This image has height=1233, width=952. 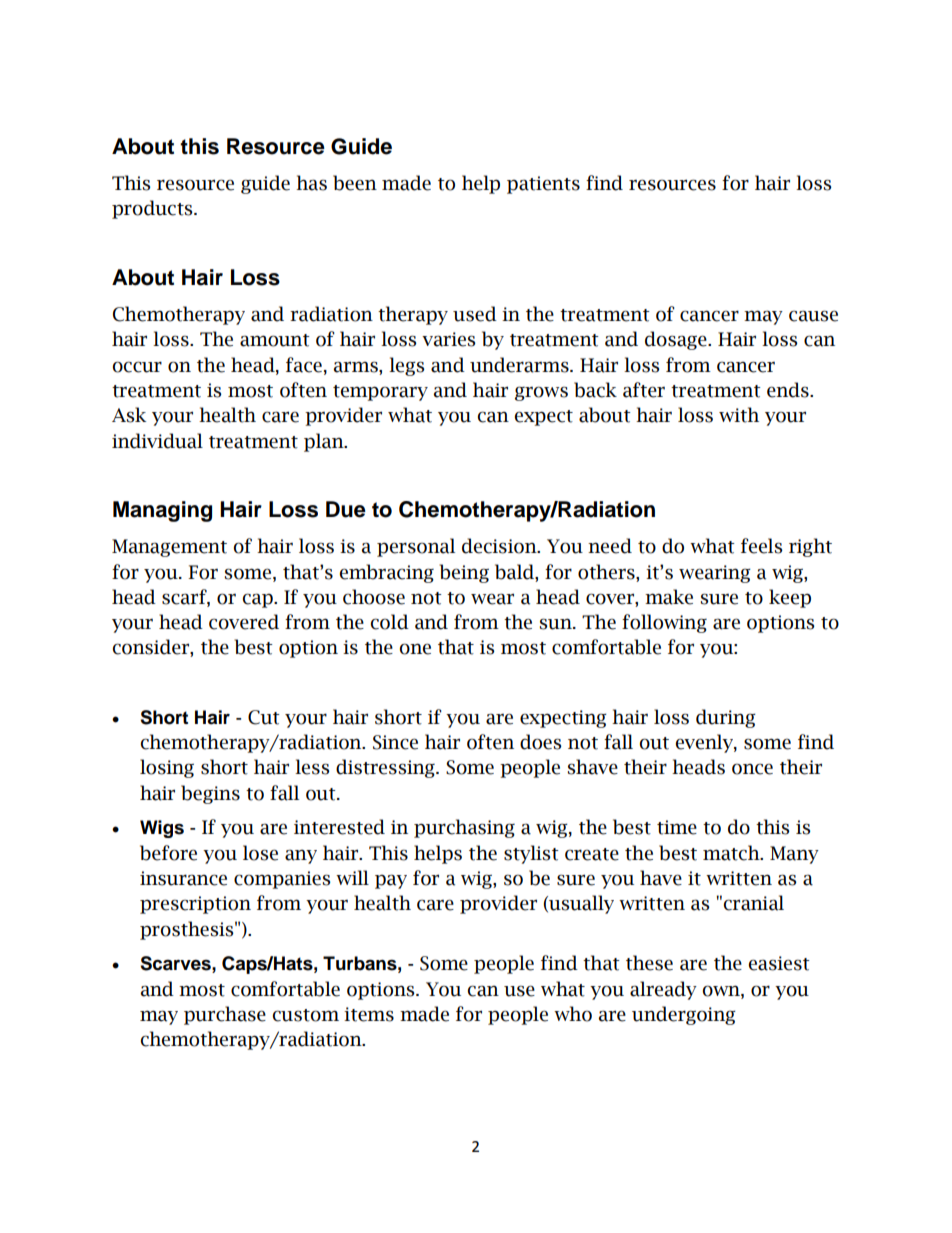 What do you see at coordinates (739, 415) in the image?
I see `with` at bounding box center [739, 415].
